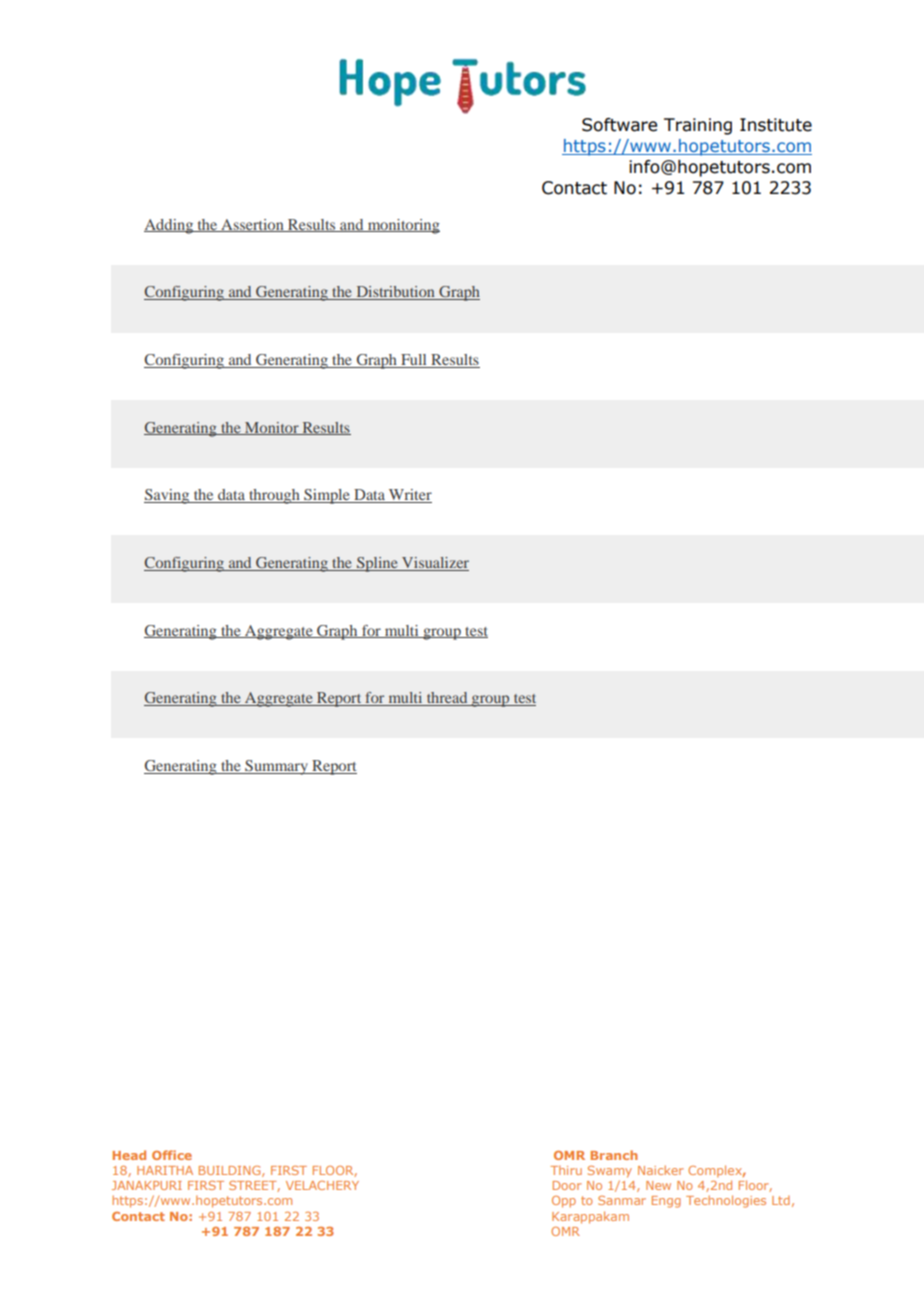  Describe the element at coordinates (170, 226) in the screenshot. I see `Adding` at that location.
